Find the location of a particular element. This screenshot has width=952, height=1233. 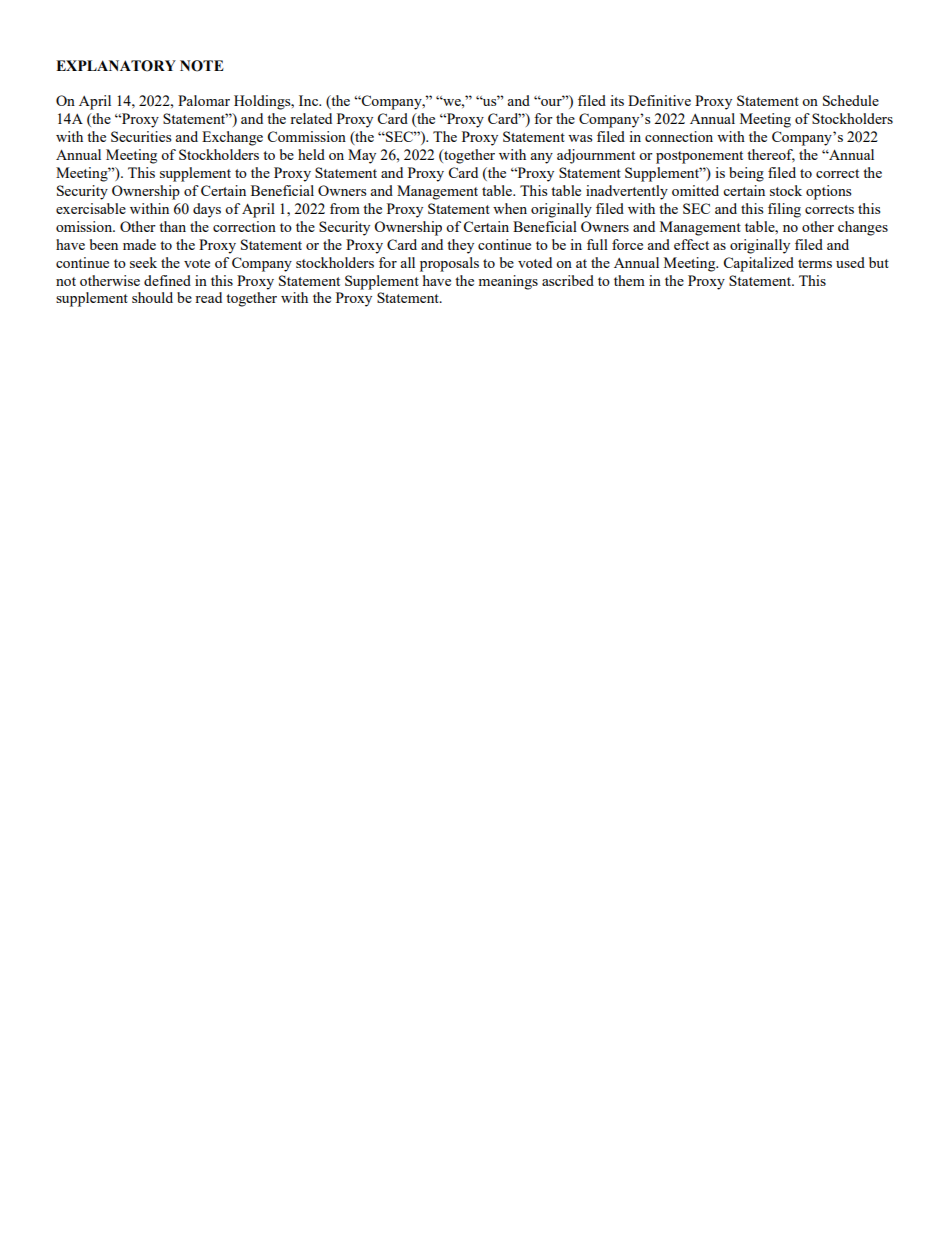

read is located at coordinates (208, 297).
